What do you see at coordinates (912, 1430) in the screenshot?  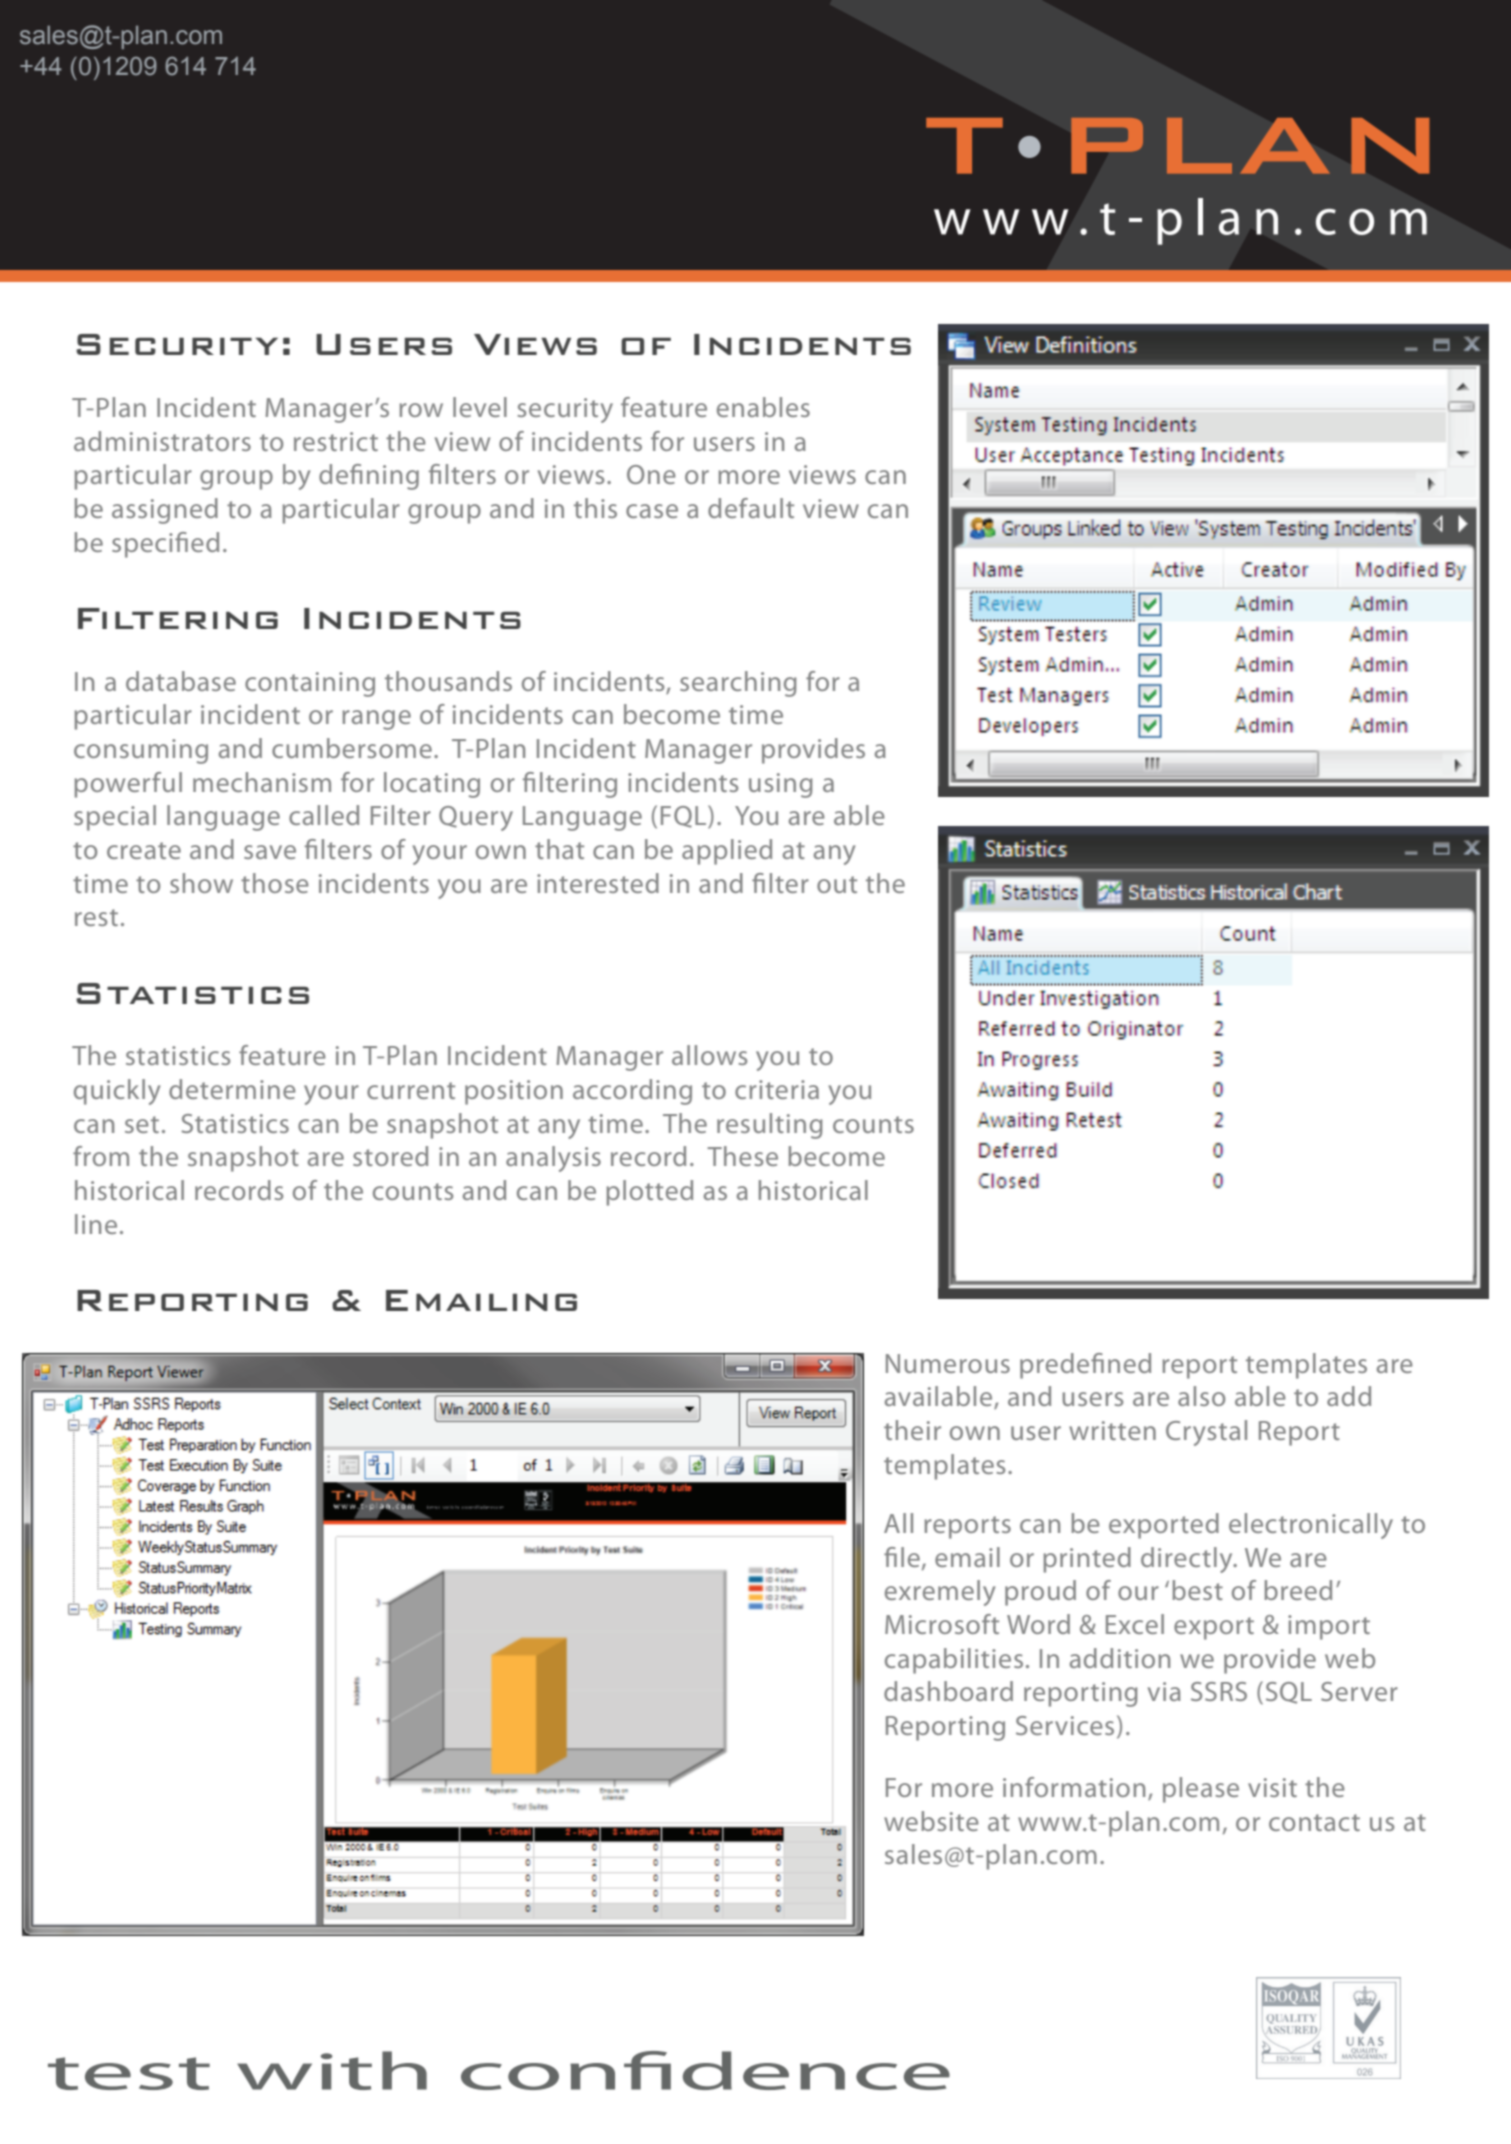 I see `their` at bounding box center [912, 1430].
